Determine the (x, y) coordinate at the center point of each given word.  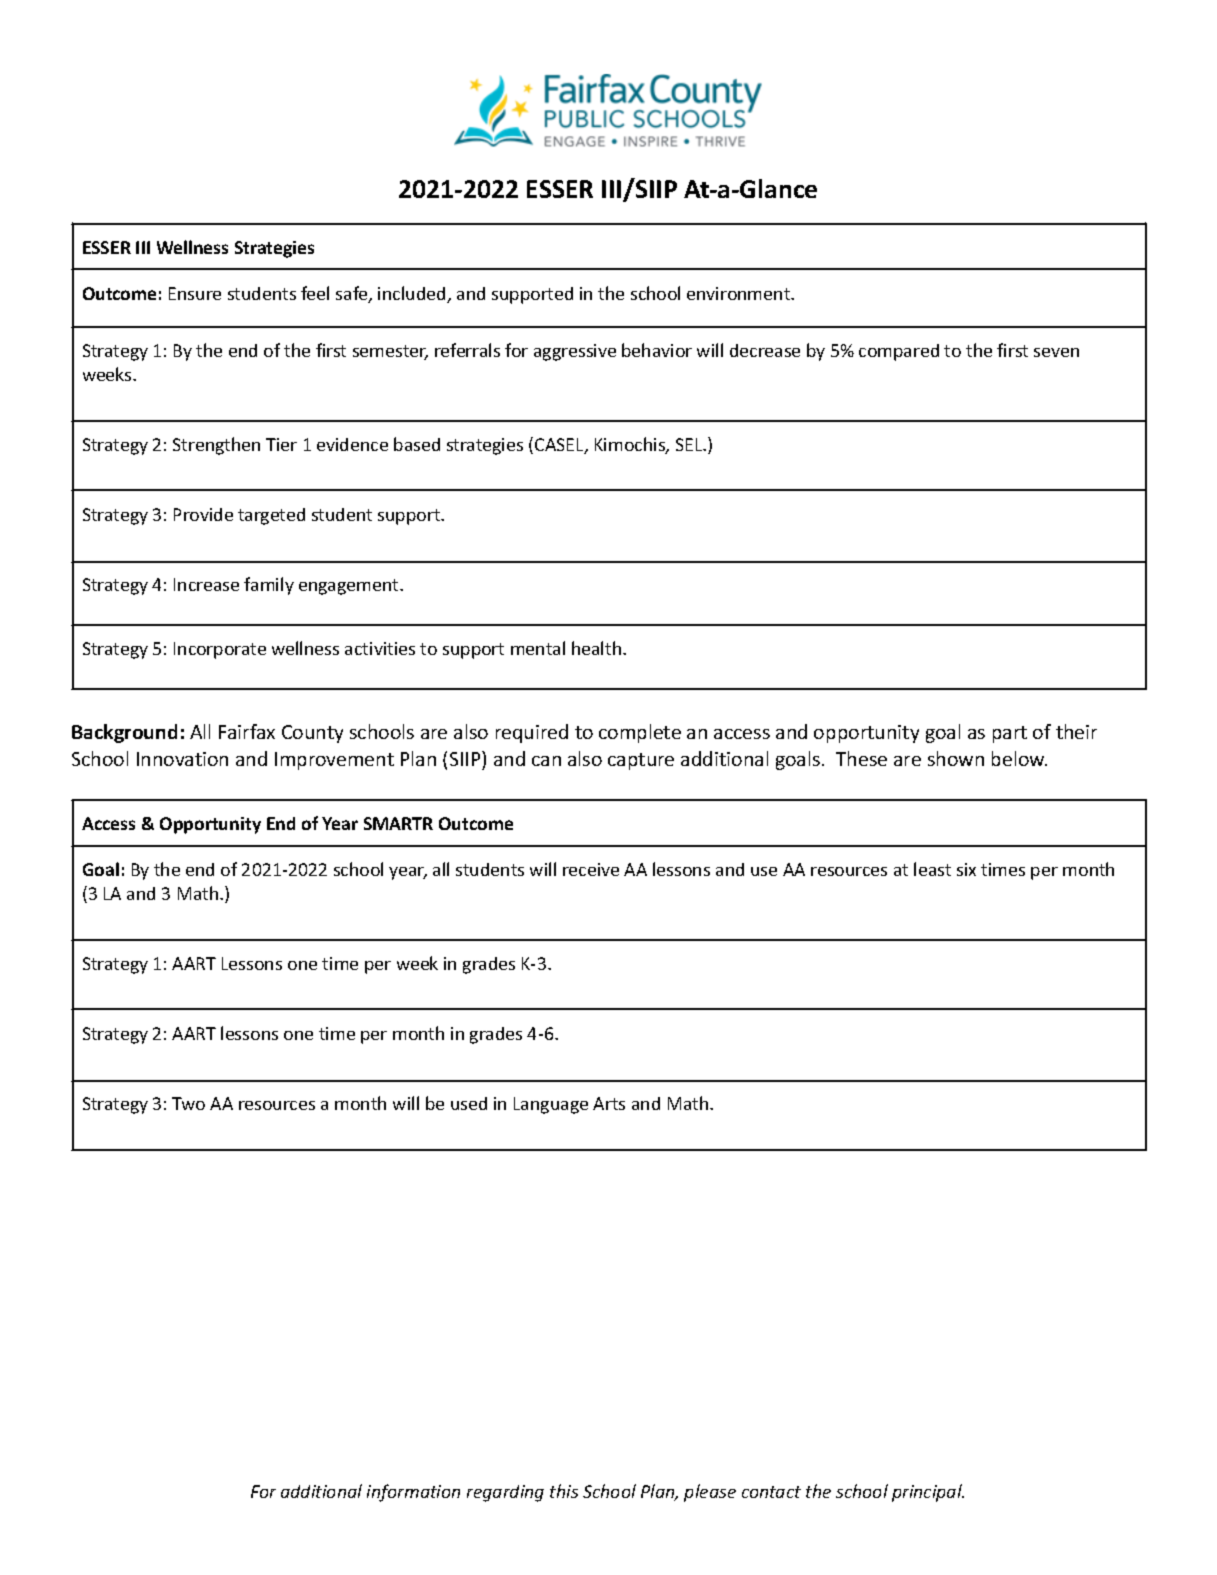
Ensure (195, 293)
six (966, 869)
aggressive (575, 352)
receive (591, 869)
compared (899, 352)
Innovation (182, 759)
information (413, 1493)
